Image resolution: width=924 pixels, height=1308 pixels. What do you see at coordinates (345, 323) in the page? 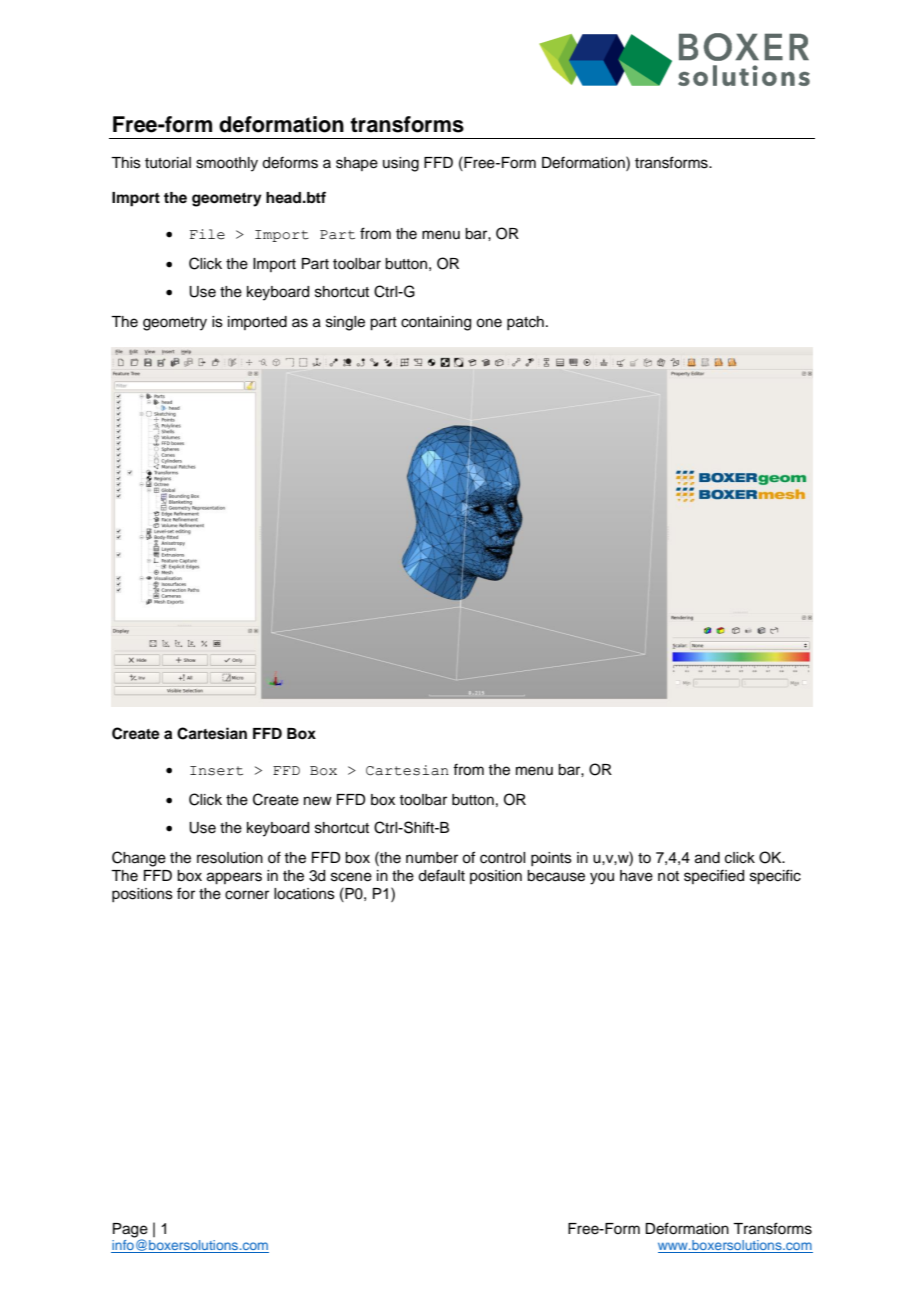
I see `single` at bounding box center [345, 323].
